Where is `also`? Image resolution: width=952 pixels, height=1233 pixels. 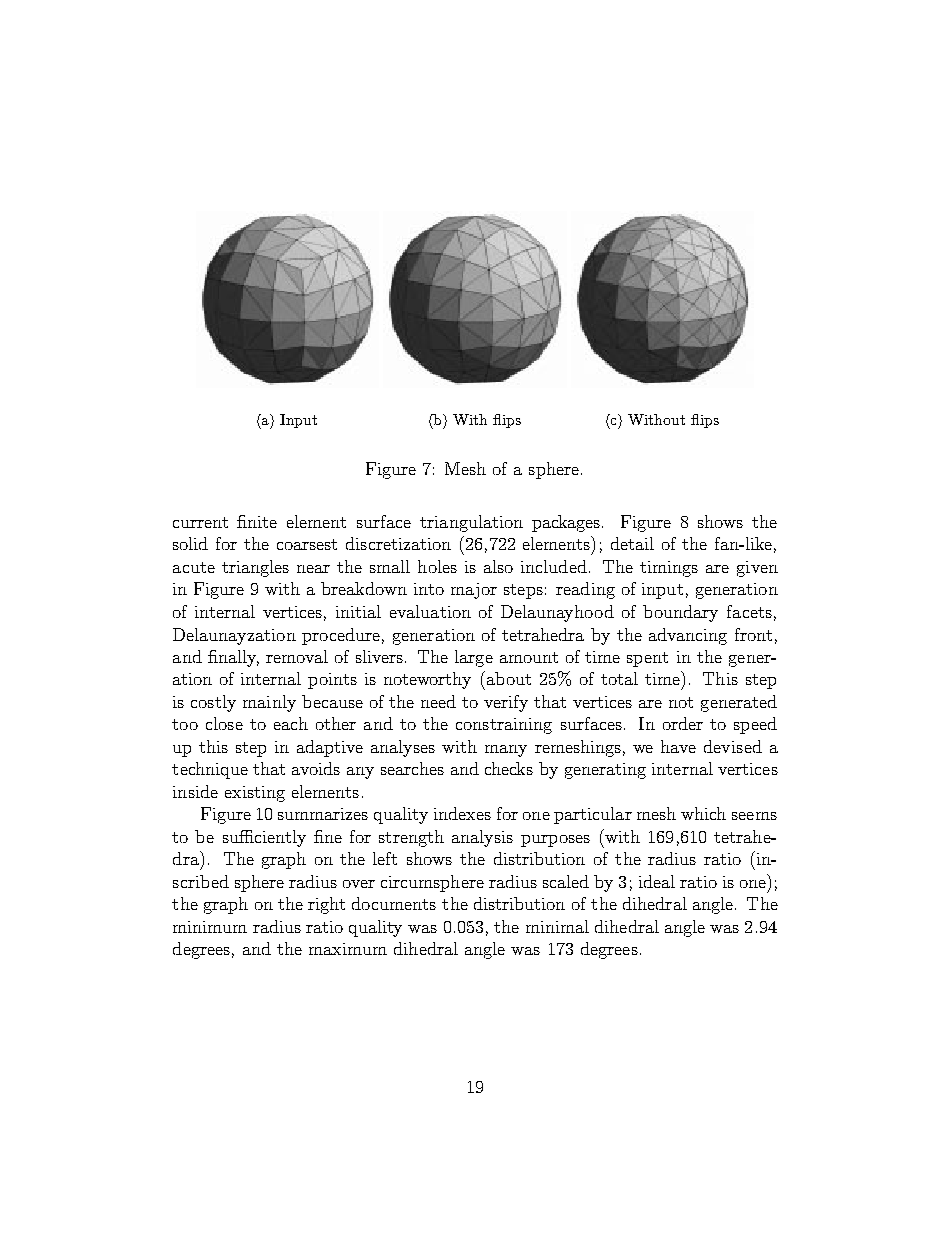
also is located at coordinates (498, 566).
